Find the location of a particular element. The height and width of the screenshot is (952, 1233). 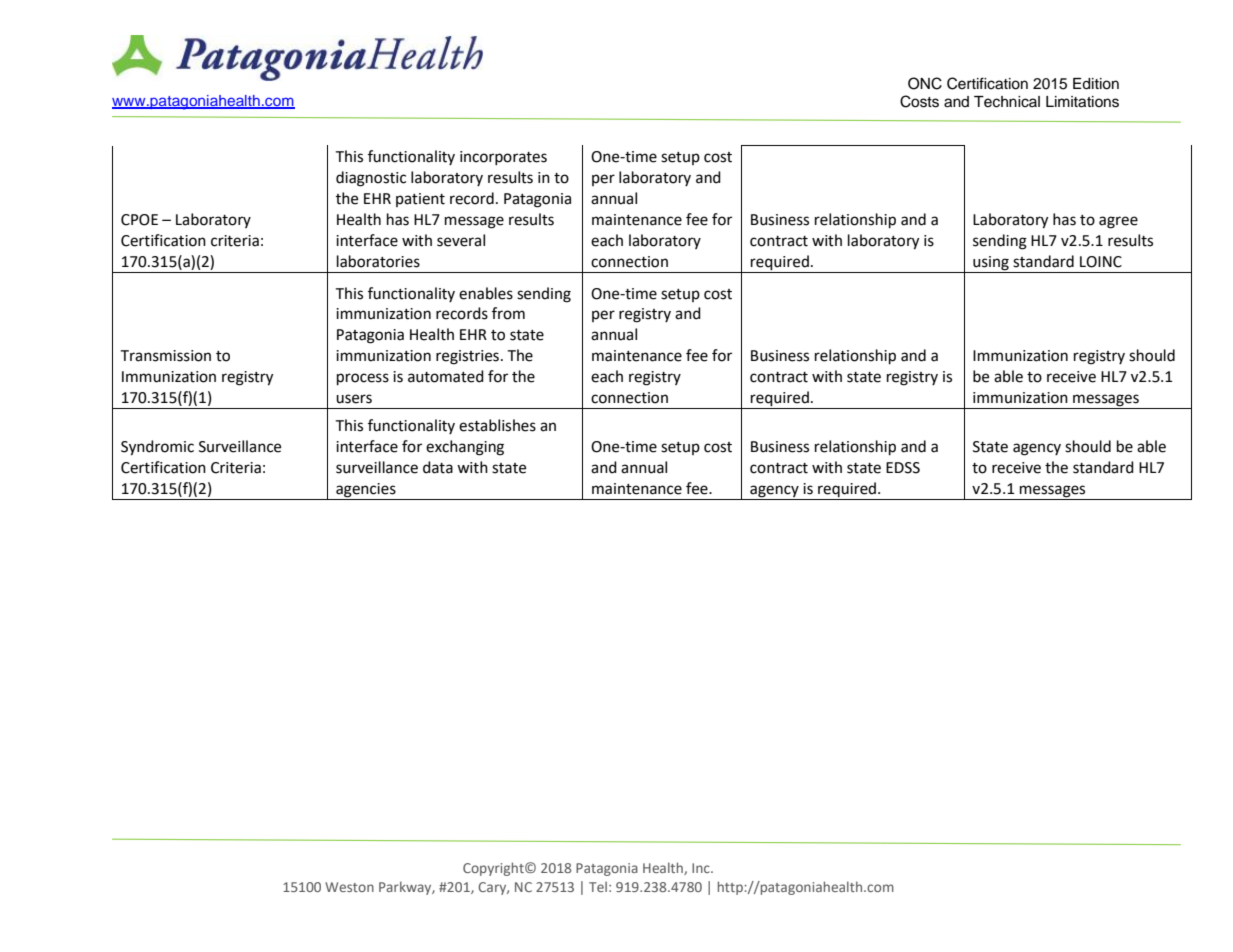

Weston is located at coordinates (349, 887).
